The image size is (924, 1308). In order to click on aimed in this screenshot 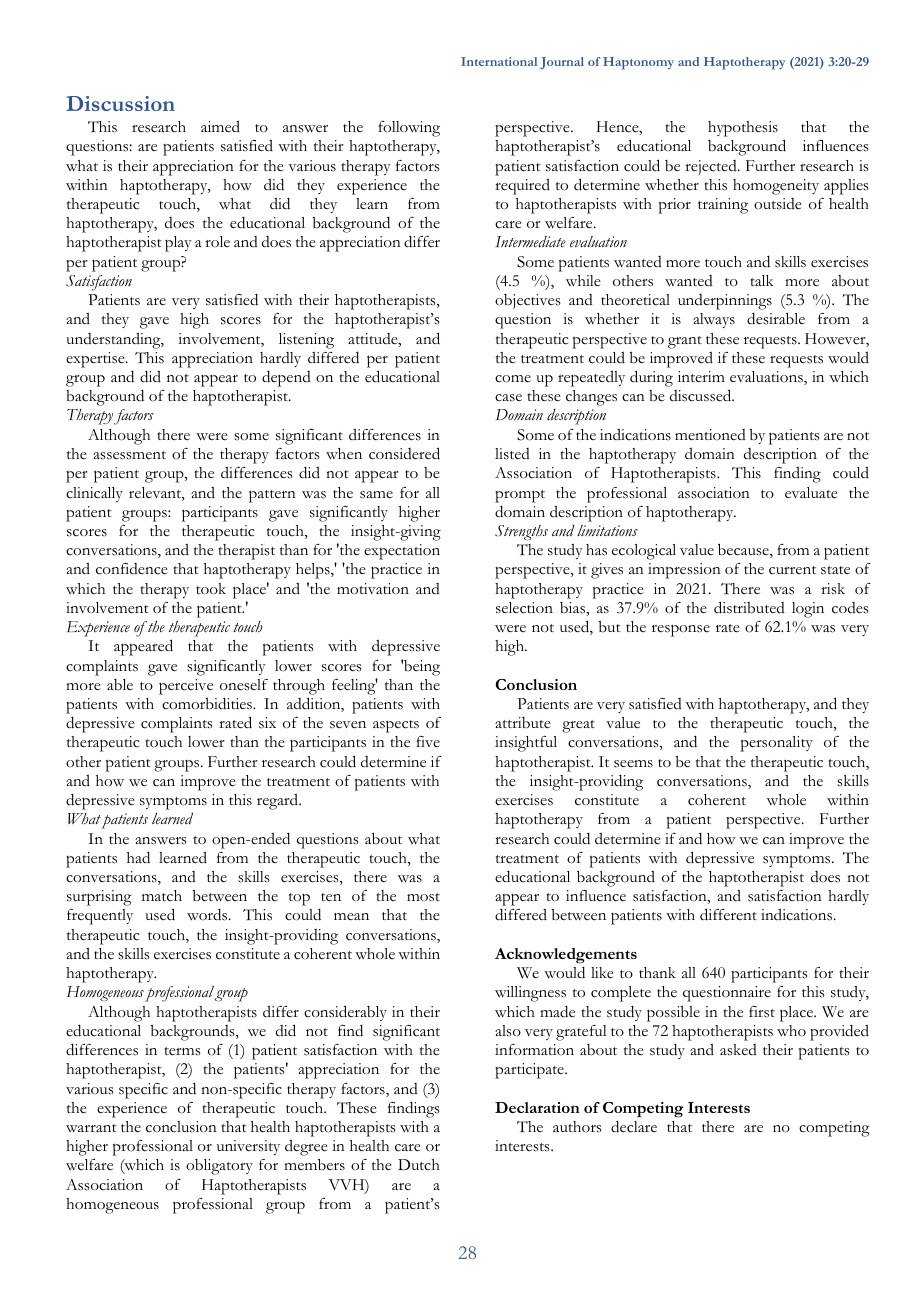, I will do `click(220, 127)`.
